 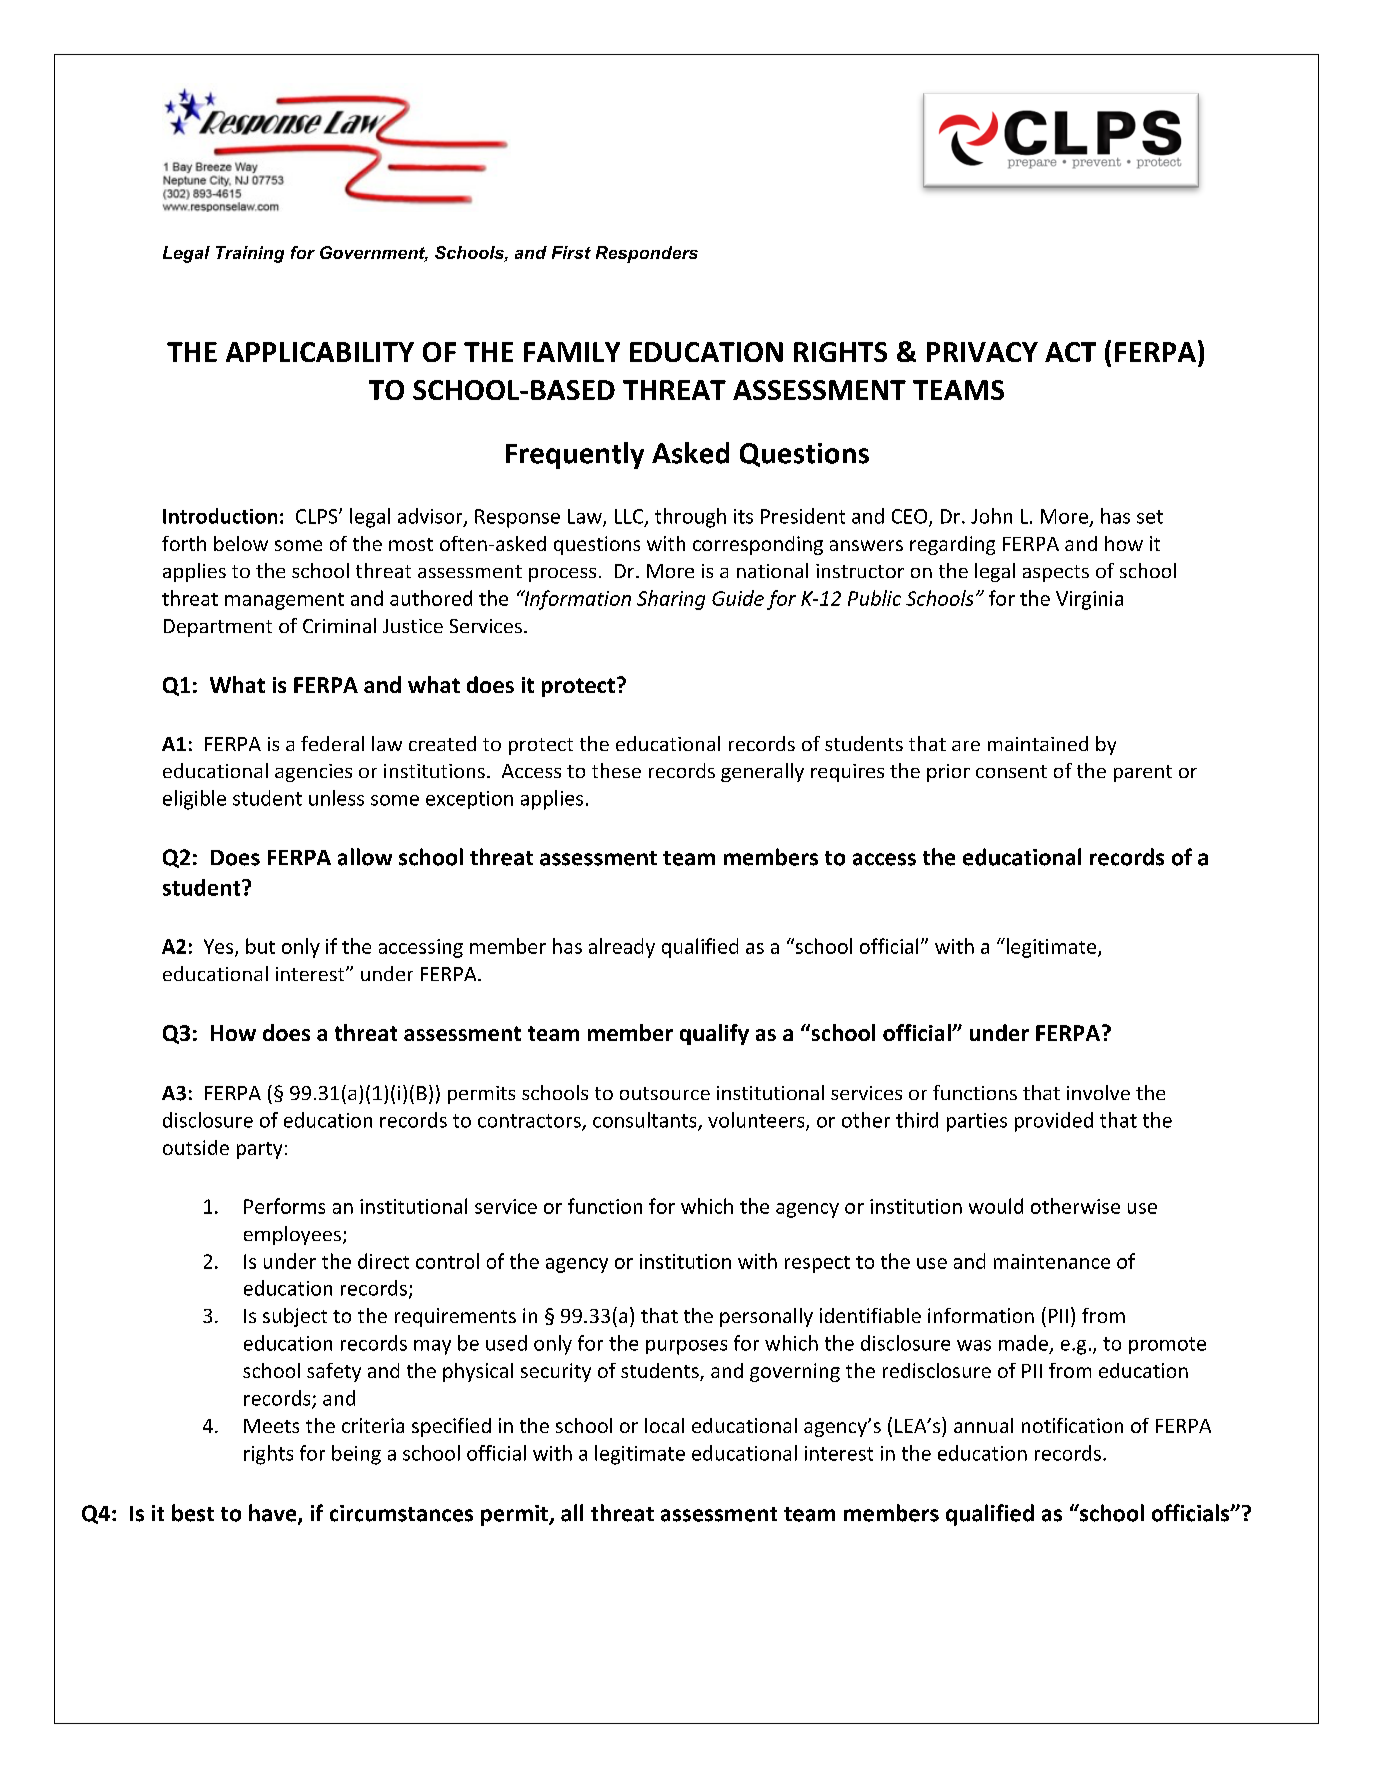 What do you see at coordinates (356, 1455) in the document?
I see `being` at bounding box center [356, 1455].
